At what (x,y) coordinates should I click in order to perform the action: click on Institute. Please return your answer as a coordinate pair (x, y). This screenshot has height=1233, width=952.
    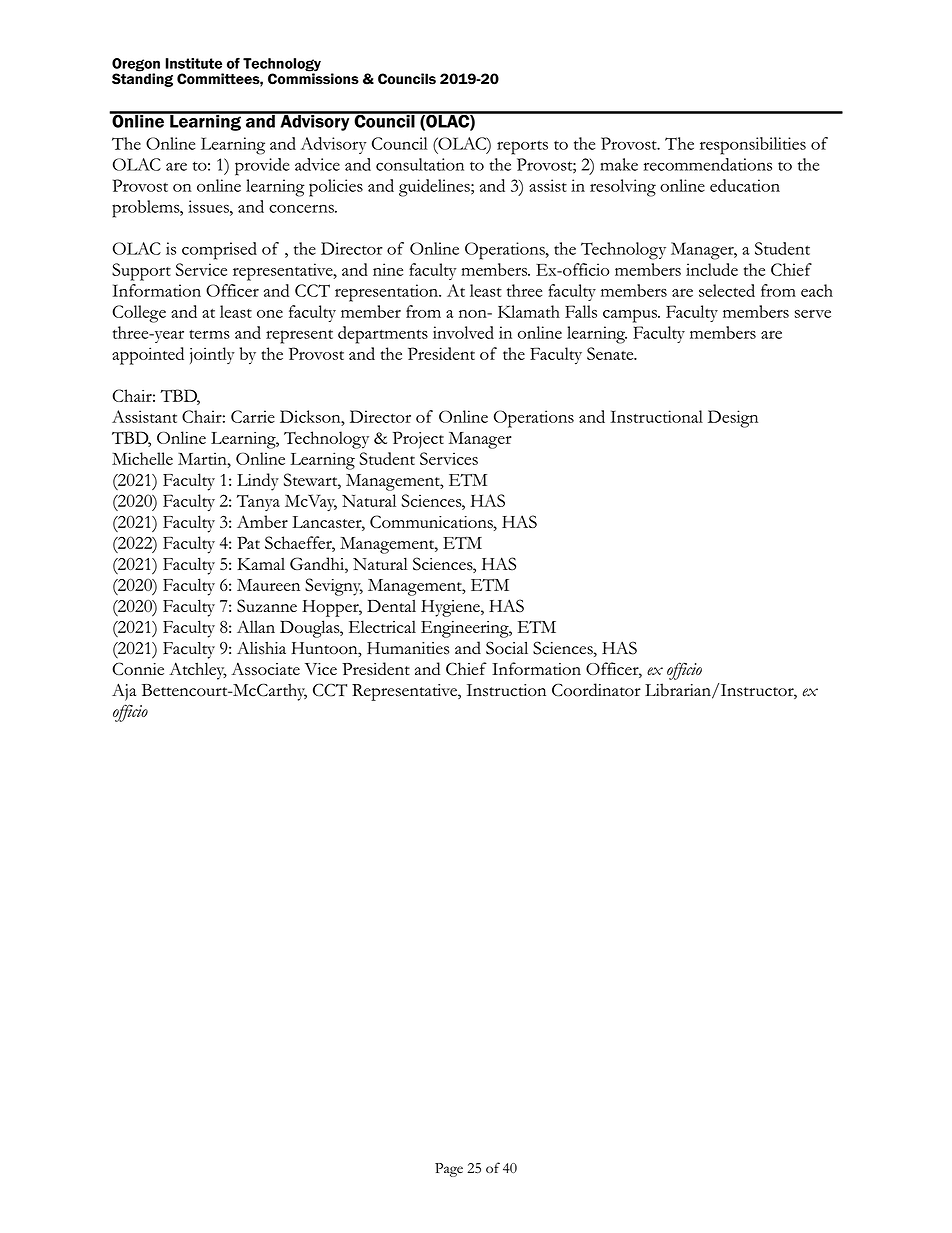
    Looking at the image, I should click on (193, 63).
